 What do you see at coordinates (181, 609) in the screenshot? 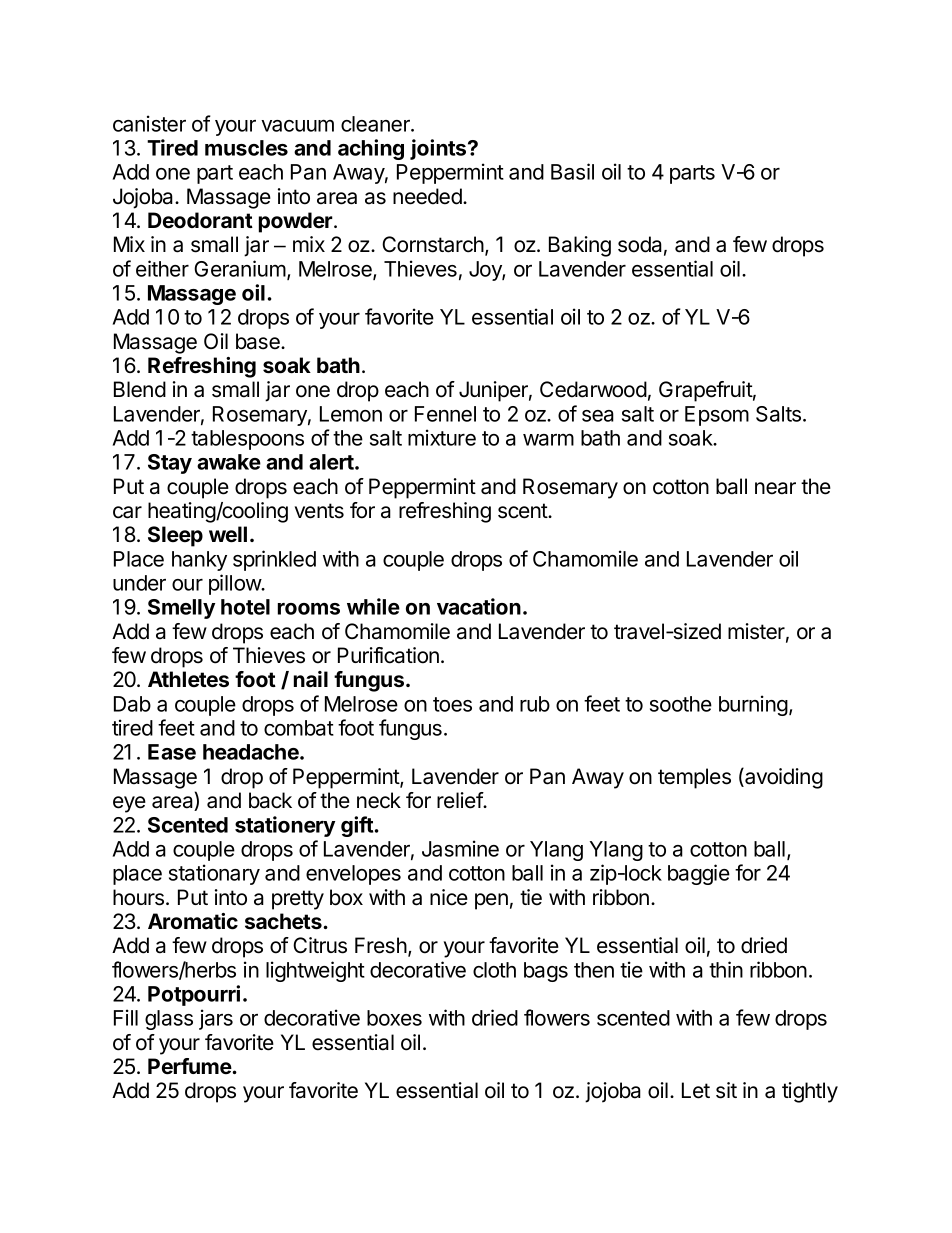
I see `Smelly` at bounding box center [181, 609].
